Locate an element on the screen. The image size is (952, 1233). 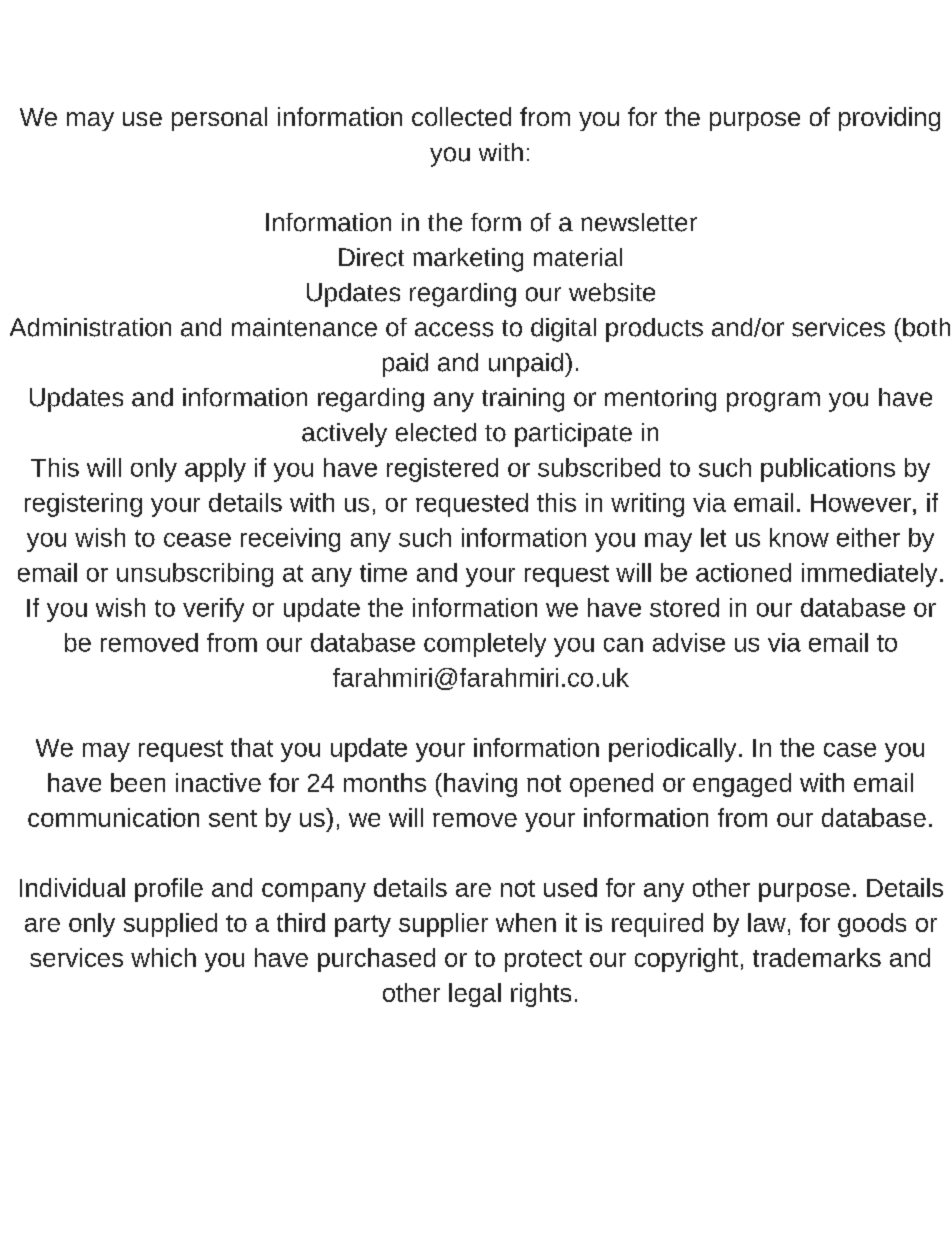
personal is located at coordinates (219, 119).
